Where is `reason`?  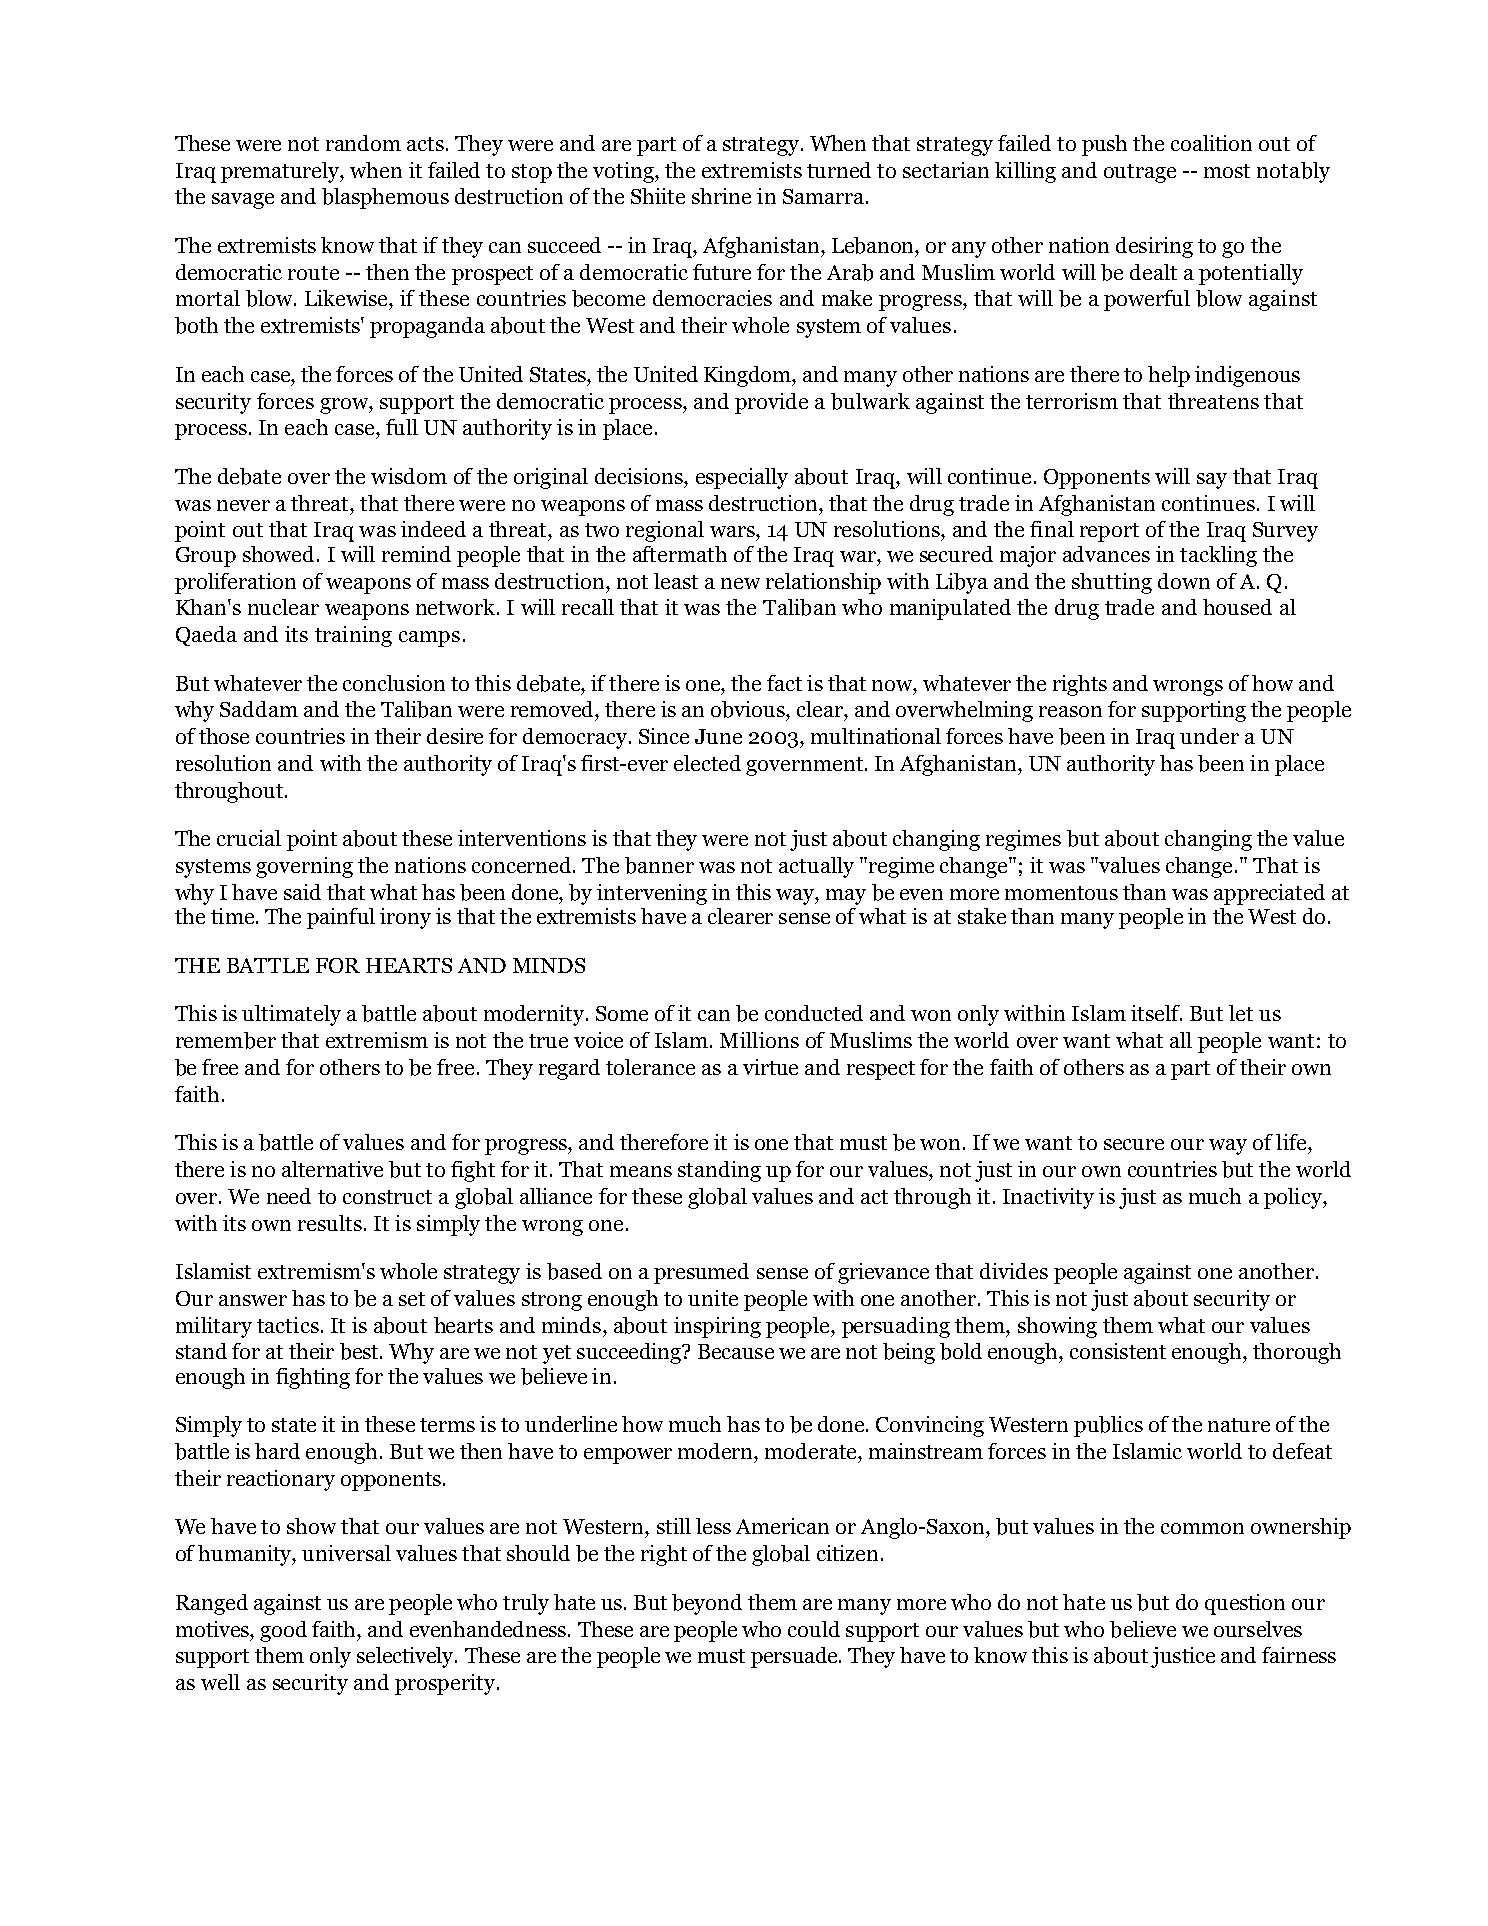 reason is located at coordinates (1070, 711).
